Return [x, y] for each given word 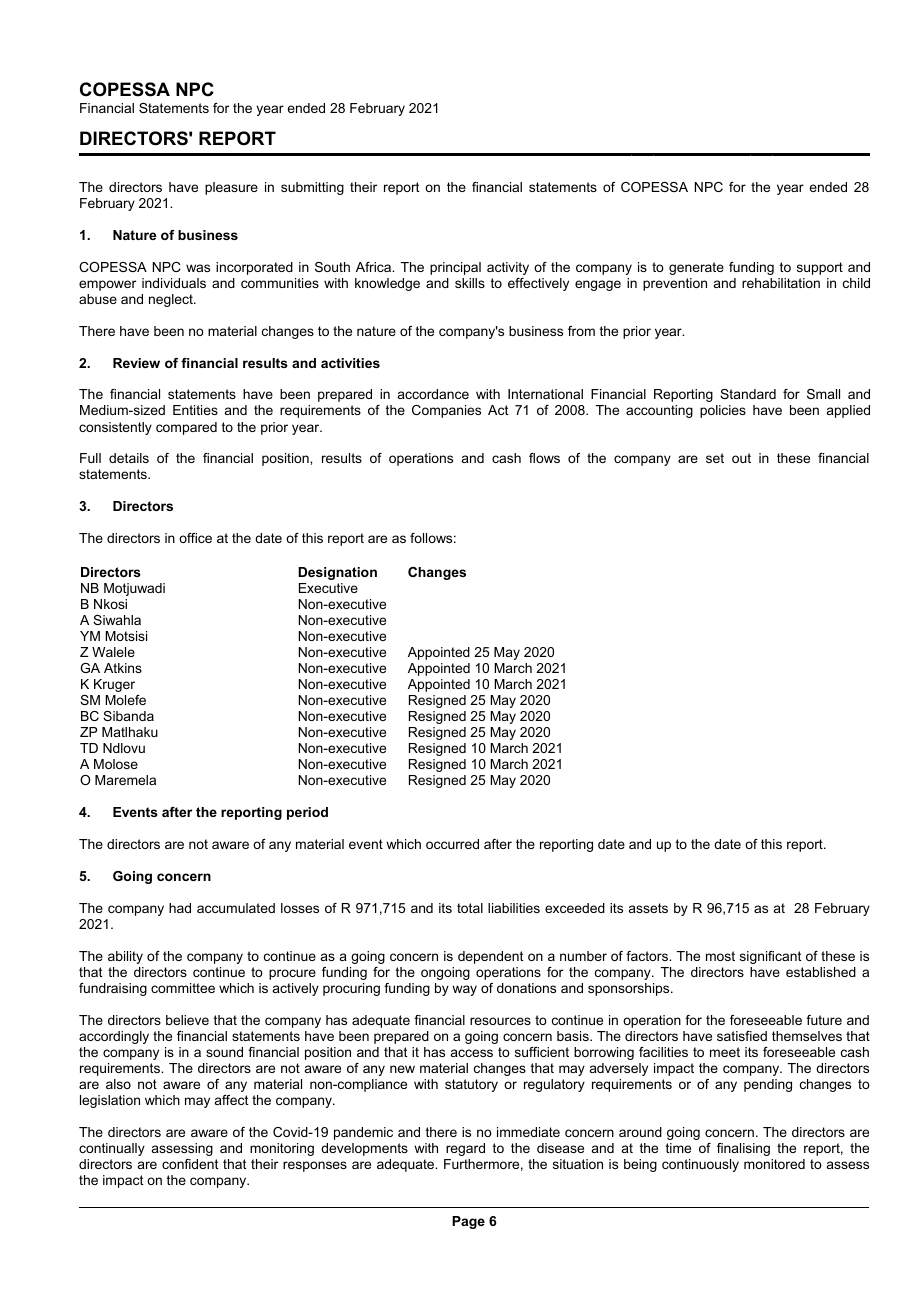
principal [455, 268]
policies [723, 411]
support [820, 268]
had [180, 908]
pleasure [231, 188]
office [195, 538]
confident [190, 1164]
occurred [452, 844]
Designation [337, 573]
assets [648, 908]
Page [468, 1222]
